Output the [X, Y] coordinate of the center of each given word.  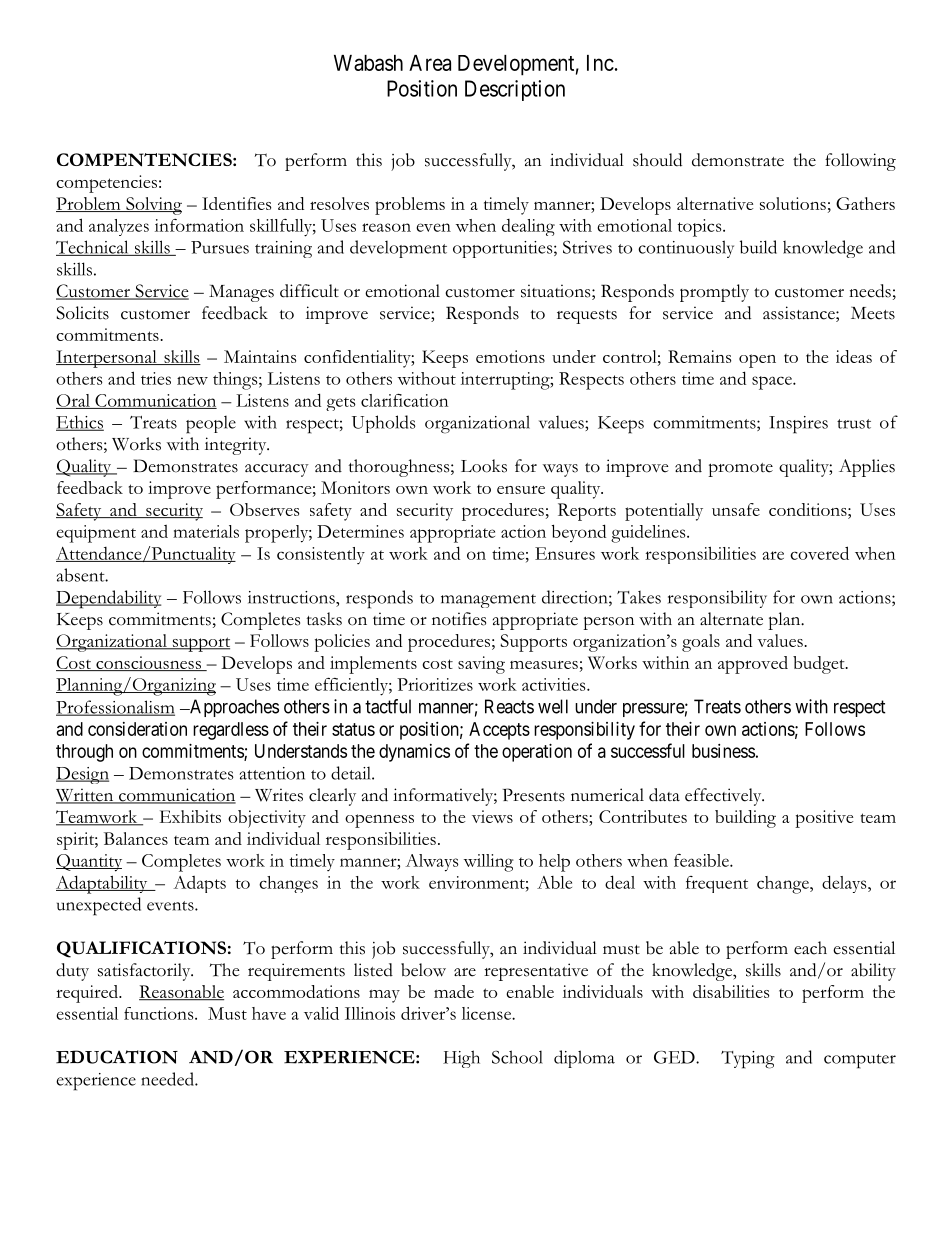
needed [168, 1079]
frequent [717, 884]
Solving [153, 206]
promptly [714, 293]
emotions [510, 356]
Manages [241, 293]
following [860, 162]
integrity [237, 446]
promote [740, 470]
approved [753, 665]
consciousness [148, 663]
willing [489, 863]
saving [481, 665]
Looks [484, 466]
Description [515, 90]
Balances [136, 838]
